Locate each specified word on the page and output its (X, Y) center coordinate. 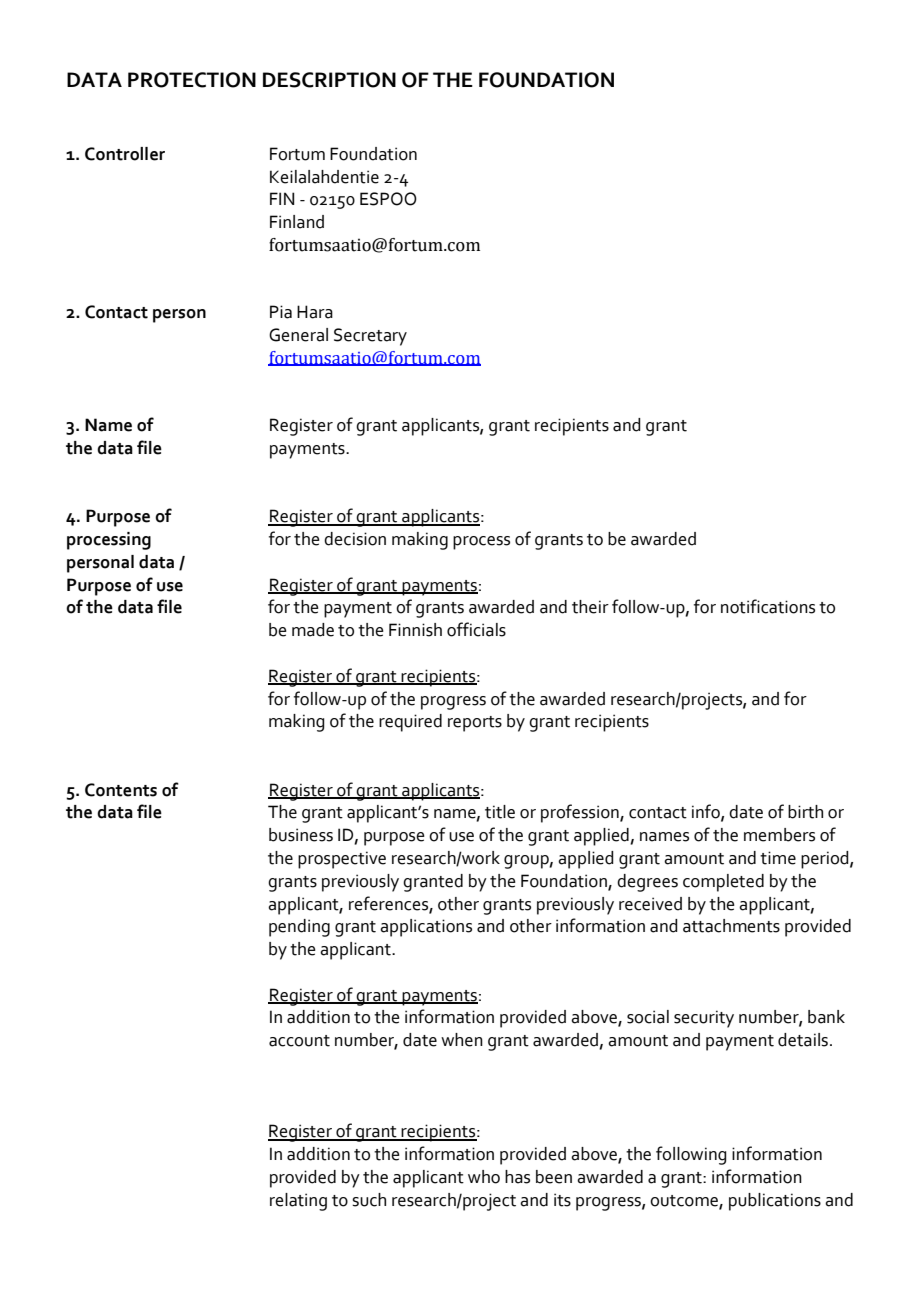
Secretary (370, 337)
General (298, 335)
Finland (297, 222)
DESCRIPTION (329, 80)
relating (298, 1202)
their (590, 607)
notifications (768, 606)
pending (299, 928)
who (484, 1177)
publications (775, 1202)
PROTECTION (192, 80)
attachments (731, 926)
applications (426, 928)
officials (476, 629)
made (313, 630)
